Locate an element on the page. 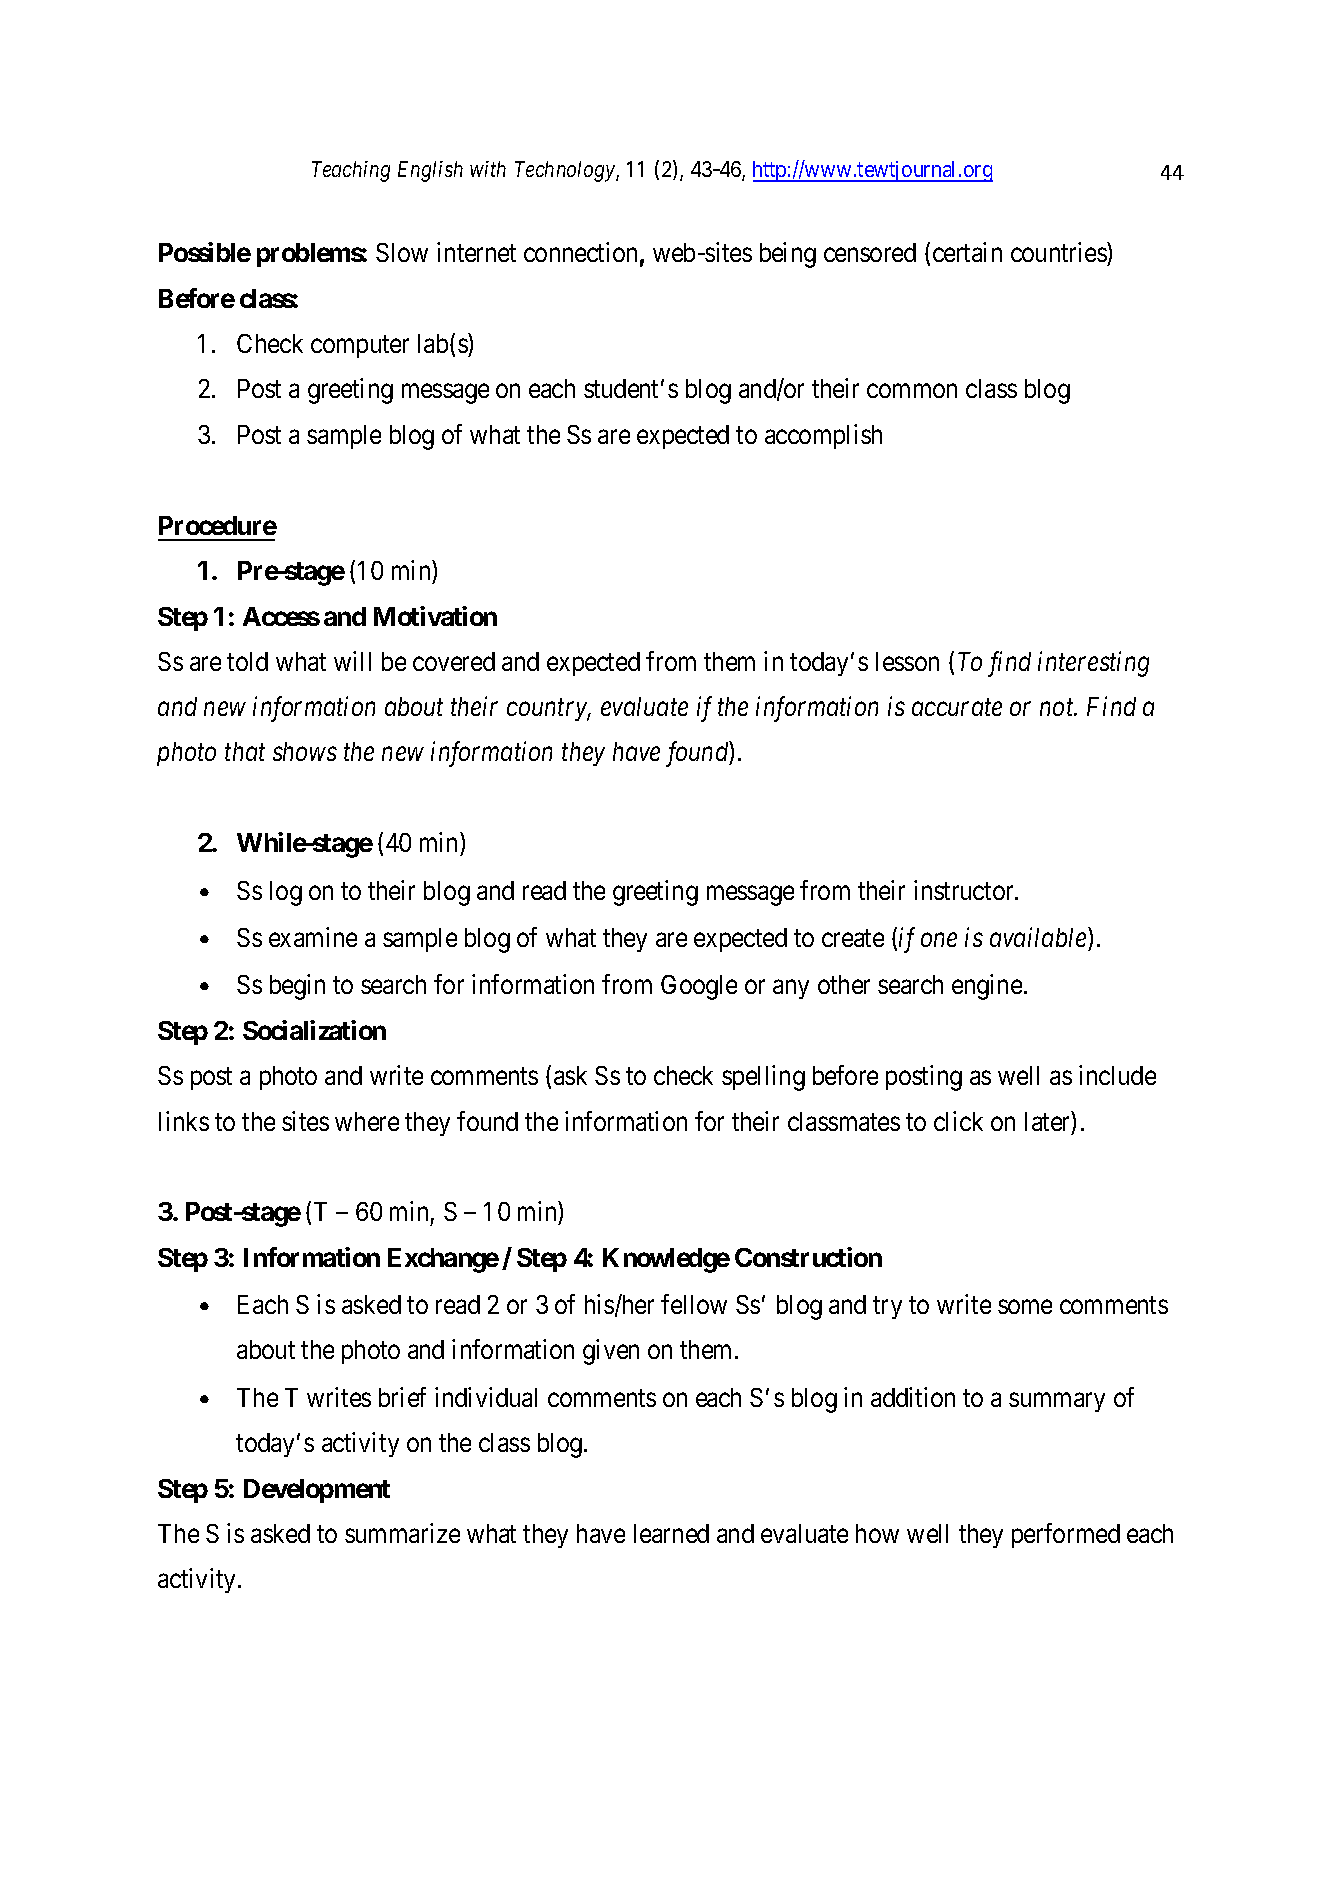 The image size is (1341, 1898). performed is located at coordinates (1066, 1535).
